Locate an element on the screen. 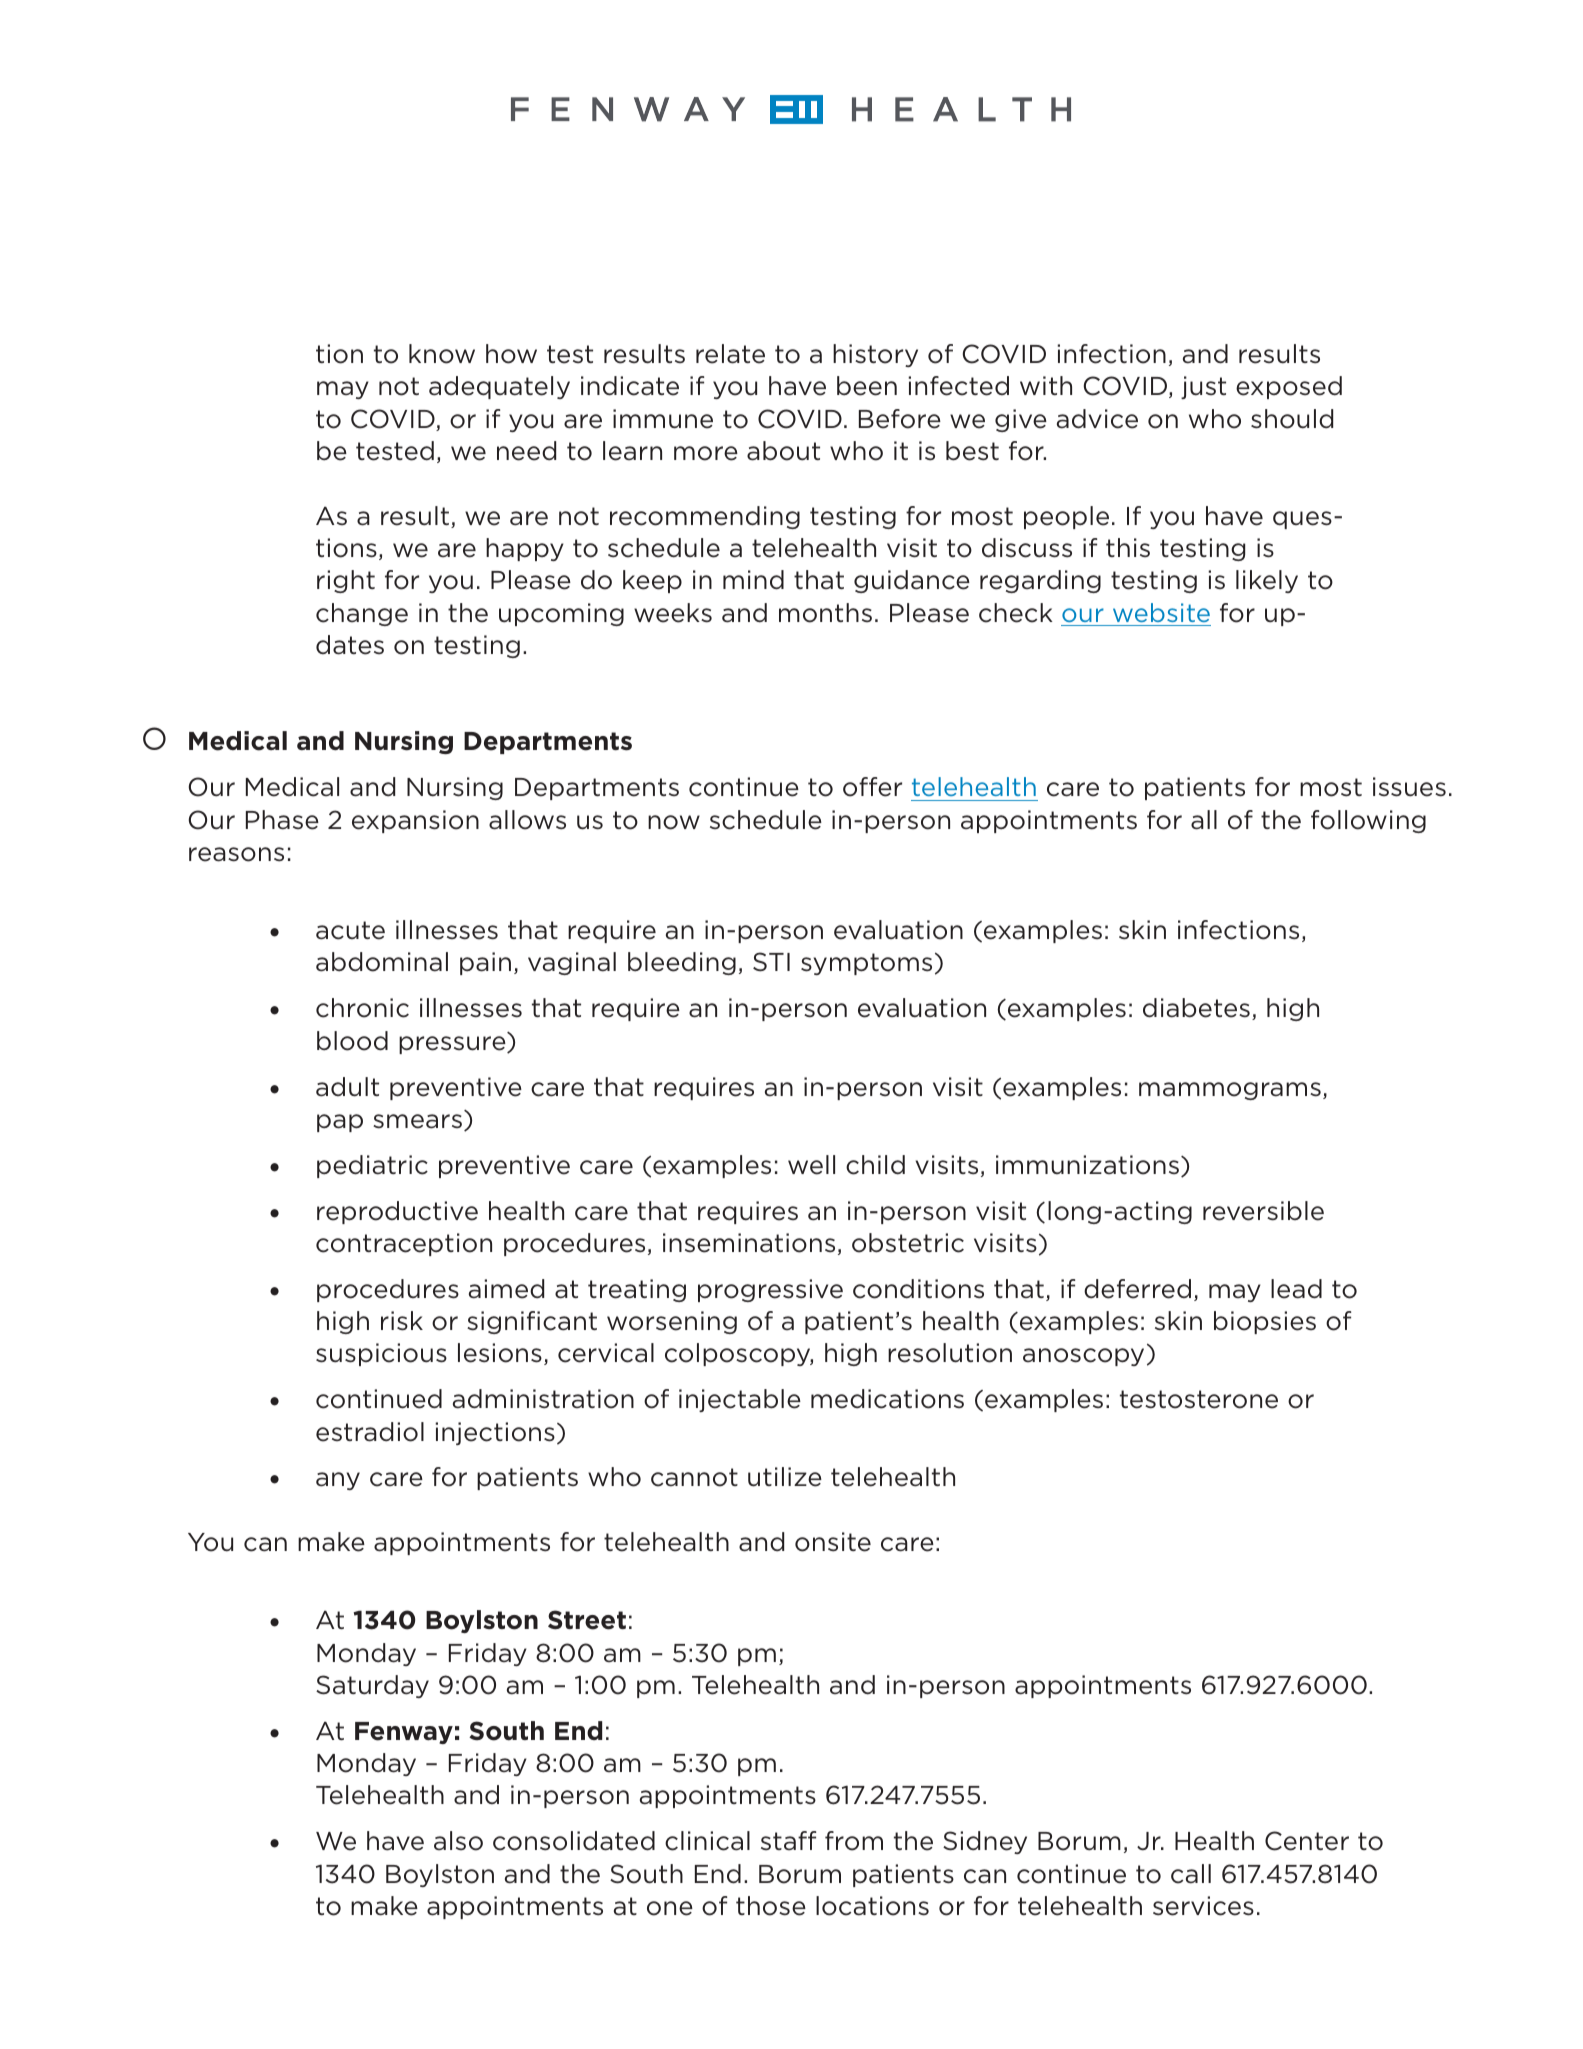 This screenshot has height=2049, width=1583. injectable is located at coordinates (740, 1400).
